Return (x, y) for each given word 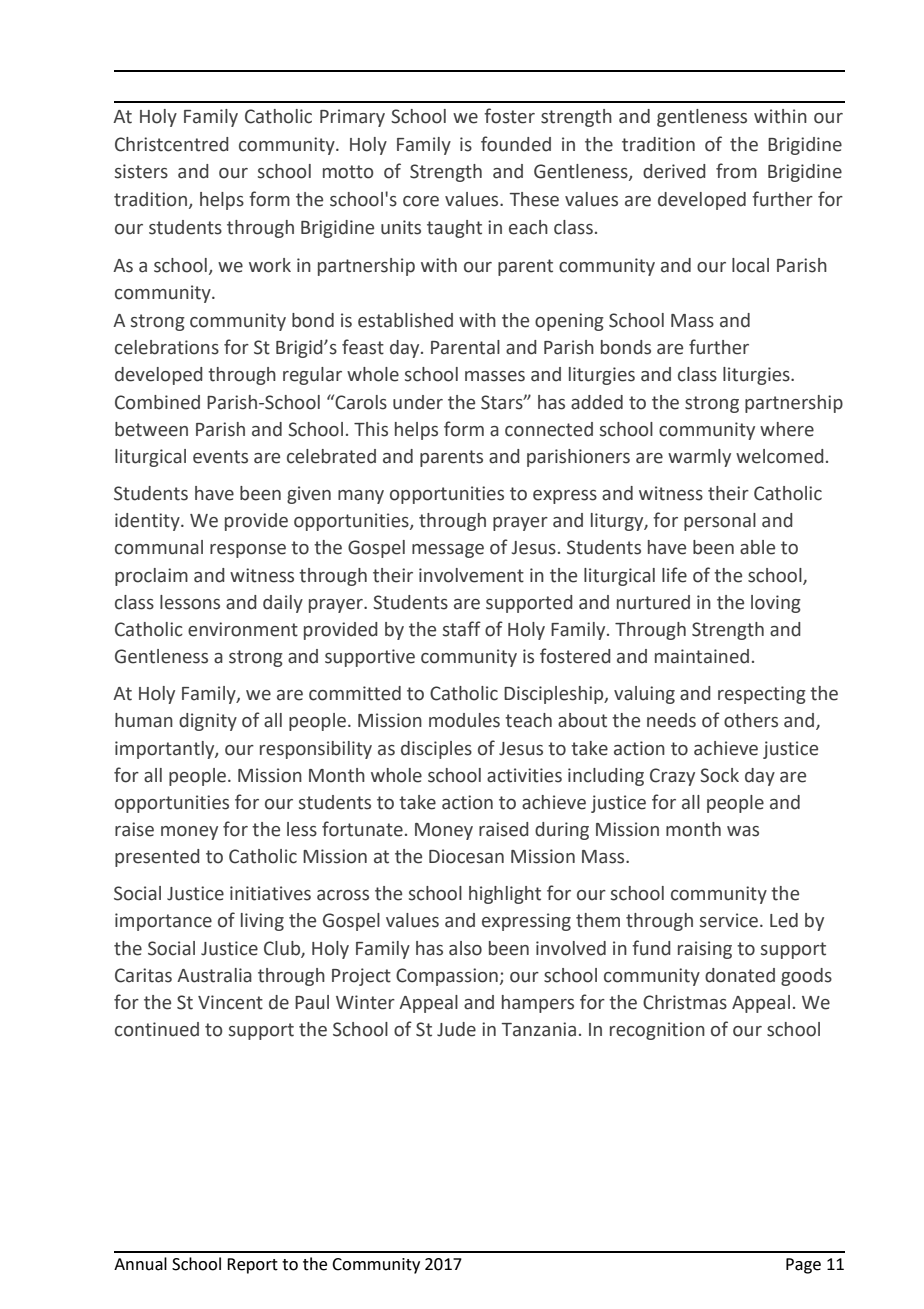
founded (516, 144)
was (743, 831)
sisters (141, 171)
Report (252, 1266)
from (736, 171)
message (448, 551)
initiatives (270, 893)
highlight (505, 895)
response (248, 551)
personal (720, 522)
